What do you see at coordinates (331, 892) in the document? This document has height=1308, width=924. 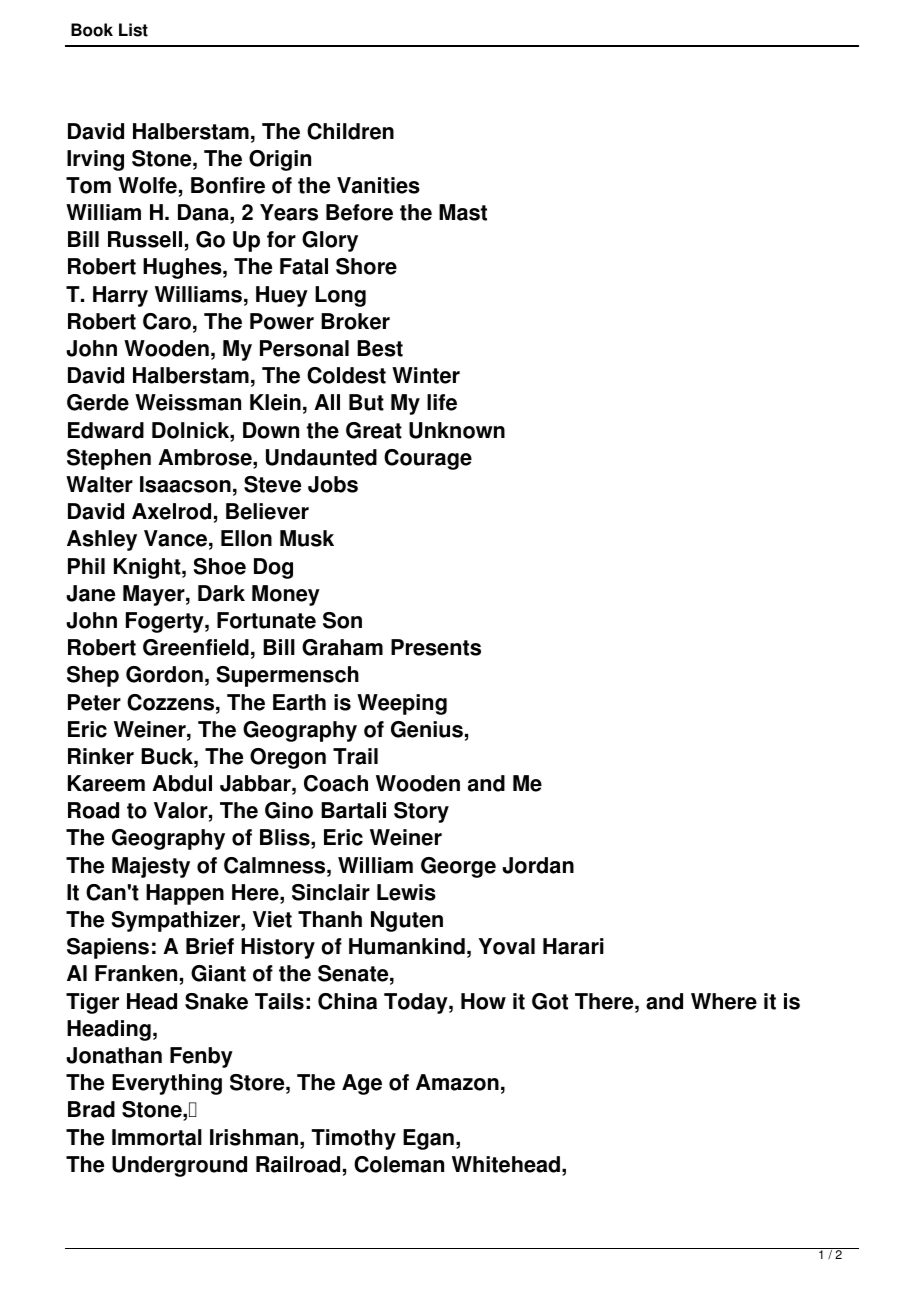 I see `Sinclair` at bounding box center [331, 892].
